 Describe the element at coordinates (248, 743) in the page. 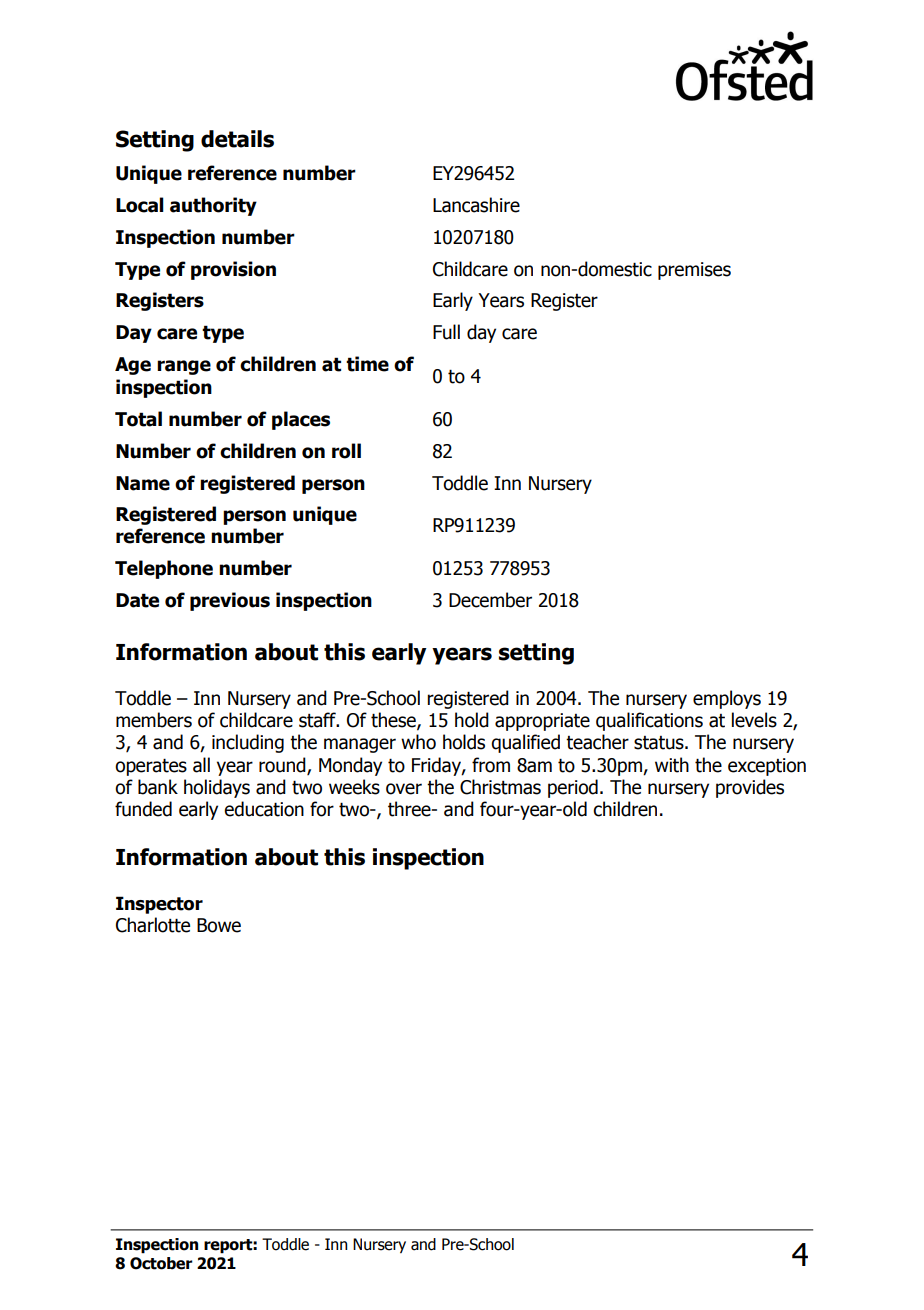

I see `including` at that location.
